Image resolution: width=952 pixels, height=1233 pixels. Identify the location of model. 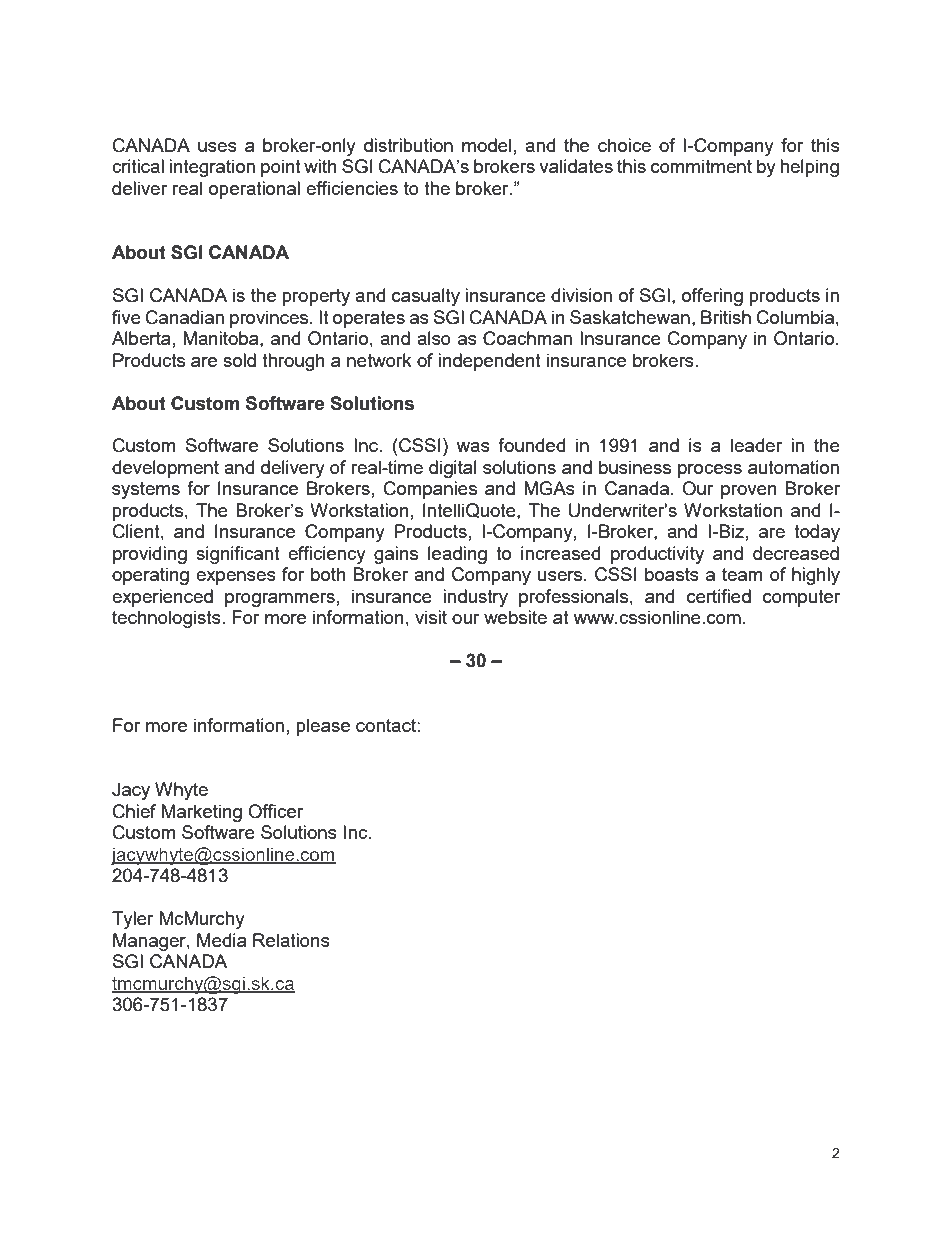
(486, 145).
